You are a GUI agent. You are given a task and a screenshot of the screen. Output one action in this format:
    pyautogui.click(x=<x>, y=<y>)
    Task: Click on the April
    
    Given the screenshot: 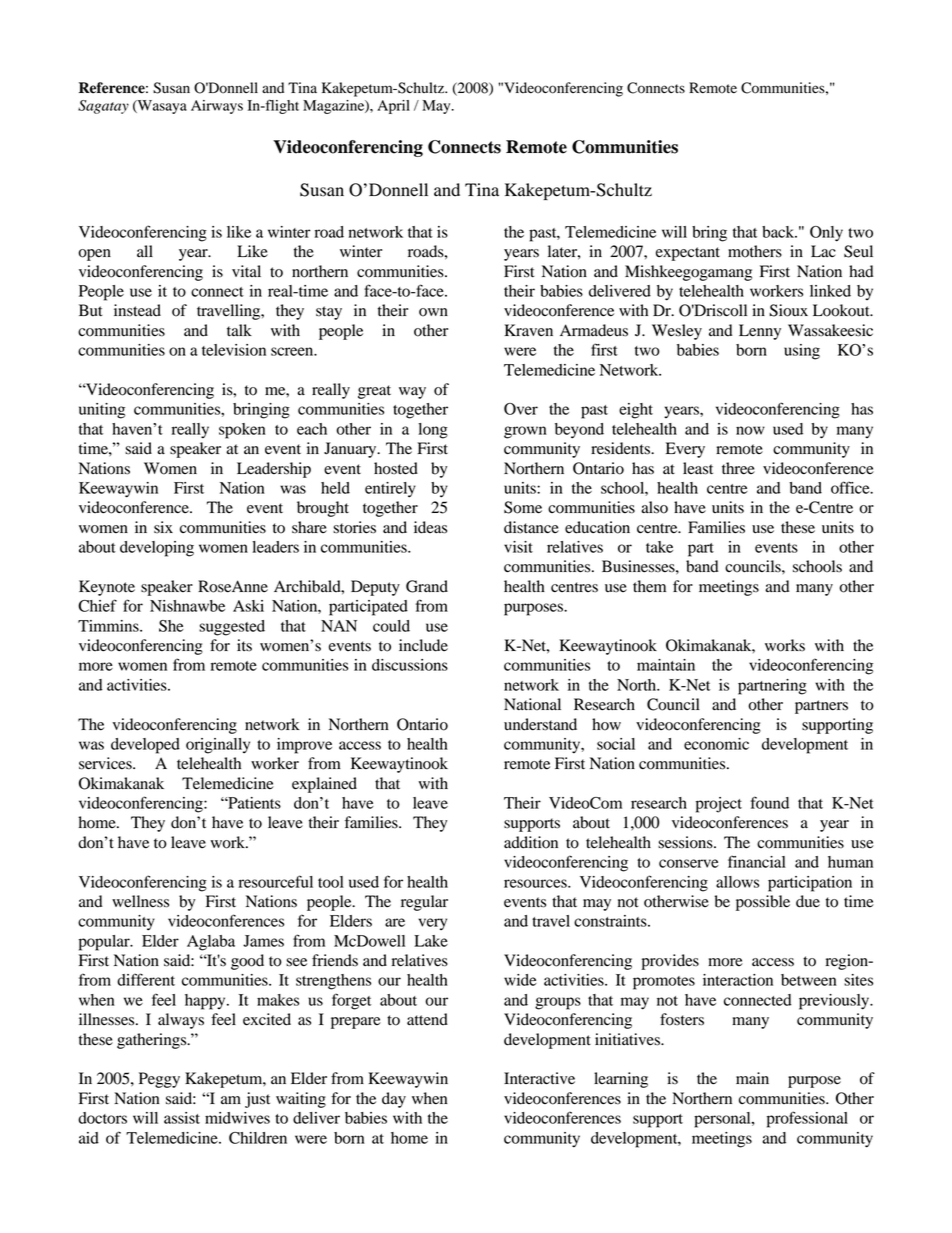 What is the action you would take?
    pyautogui.click(x=393, y=107)
